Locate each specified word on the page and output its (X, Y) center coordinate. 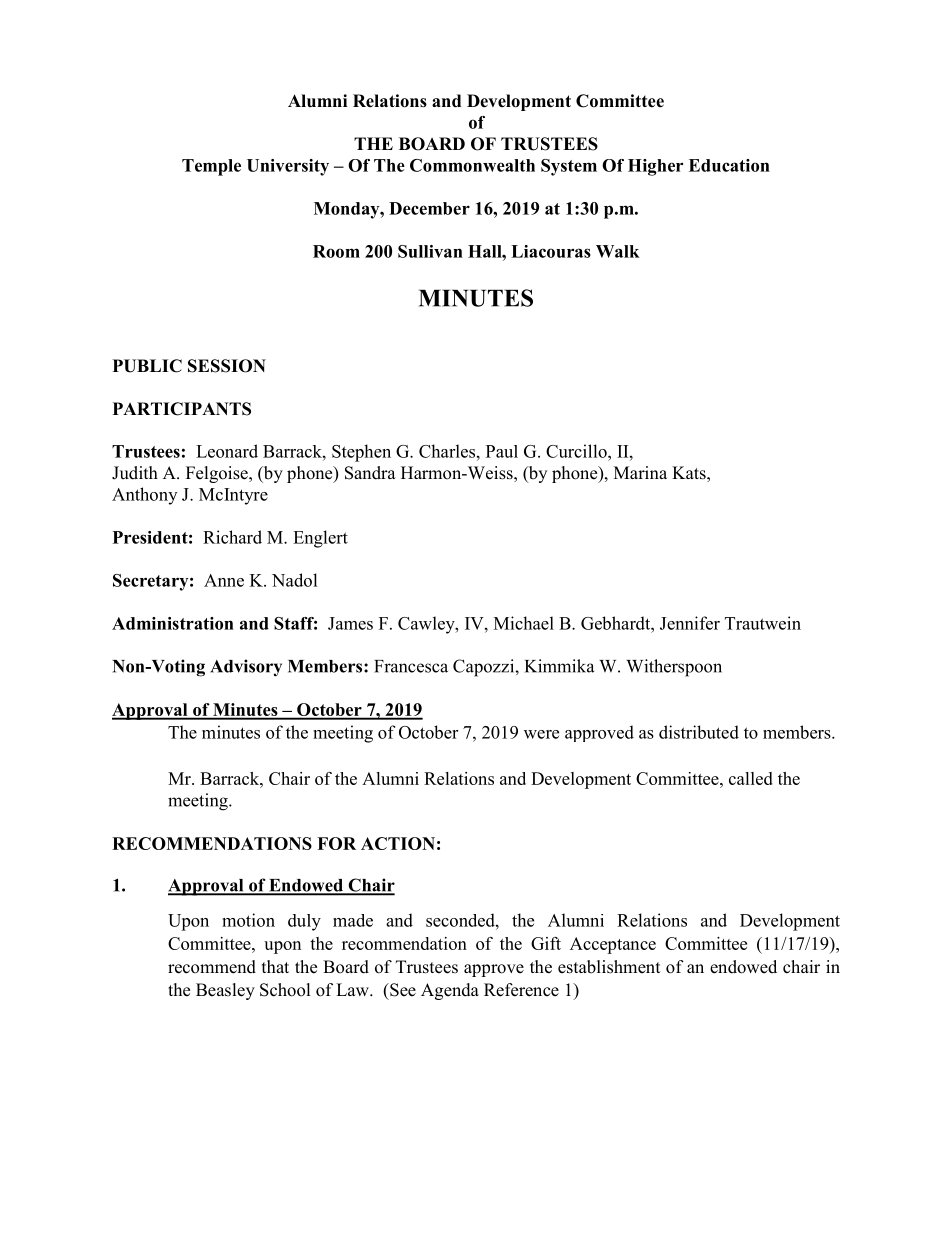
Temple (211, 167)
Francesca (411, 666)
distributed (699, 732)
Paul (502, 451)
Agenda (450, 991)
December (429, 208)
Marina (640, 472)
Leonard (227, 451)
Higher (655, 167)
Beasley (225, 991)
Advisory (246, 668)
